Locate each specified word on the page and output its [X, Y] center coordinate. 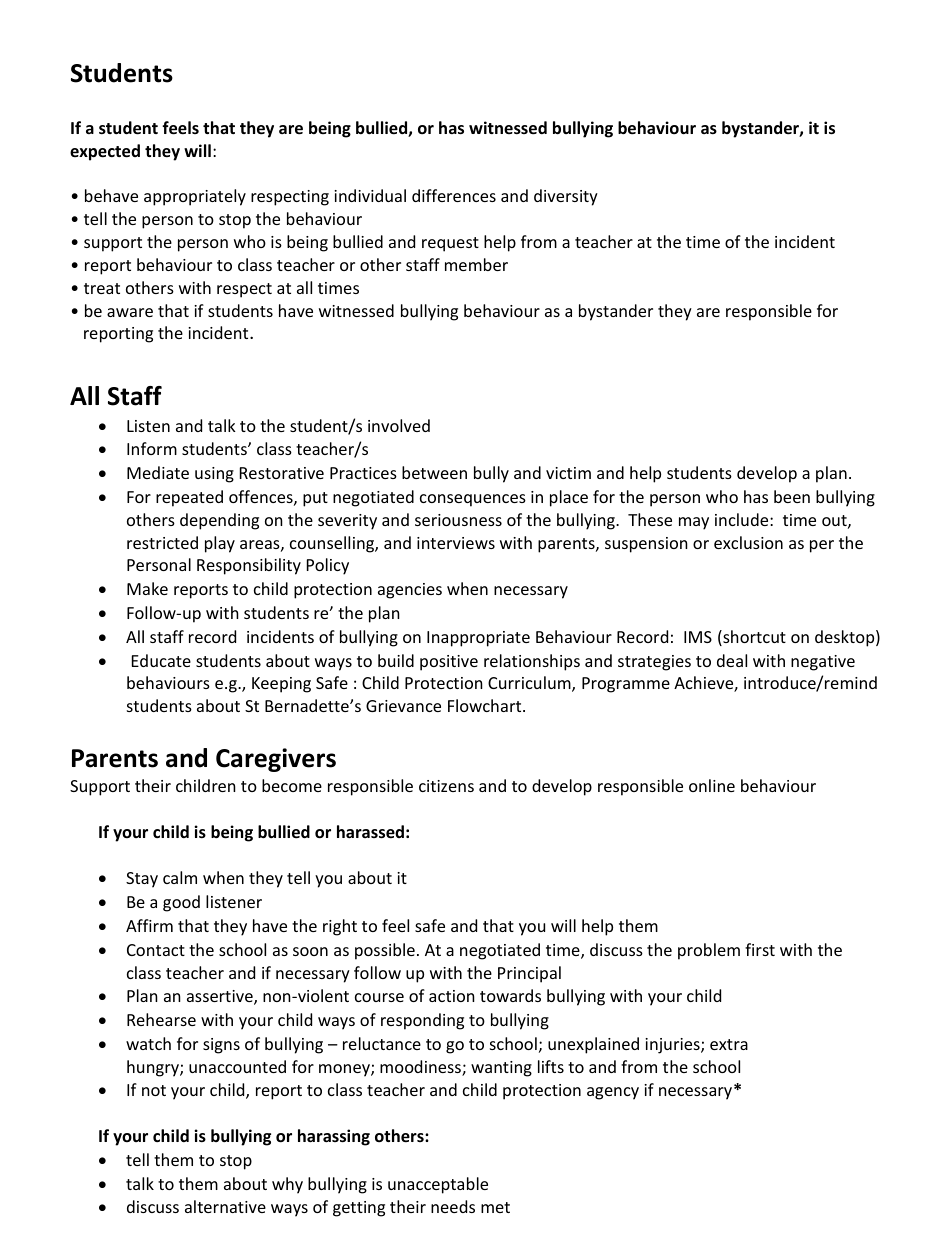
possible [385, 951]
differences [454, 195]
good [181, 903]
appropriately [195, 197]
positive [449, 663]
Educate [161, 660]
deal [732, 660]
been [792, 496]
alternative [225, 1206]
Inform [152, 448]
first [760, 949]
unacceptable [438, 1185]
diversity [566, 197]
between [434, 472]
